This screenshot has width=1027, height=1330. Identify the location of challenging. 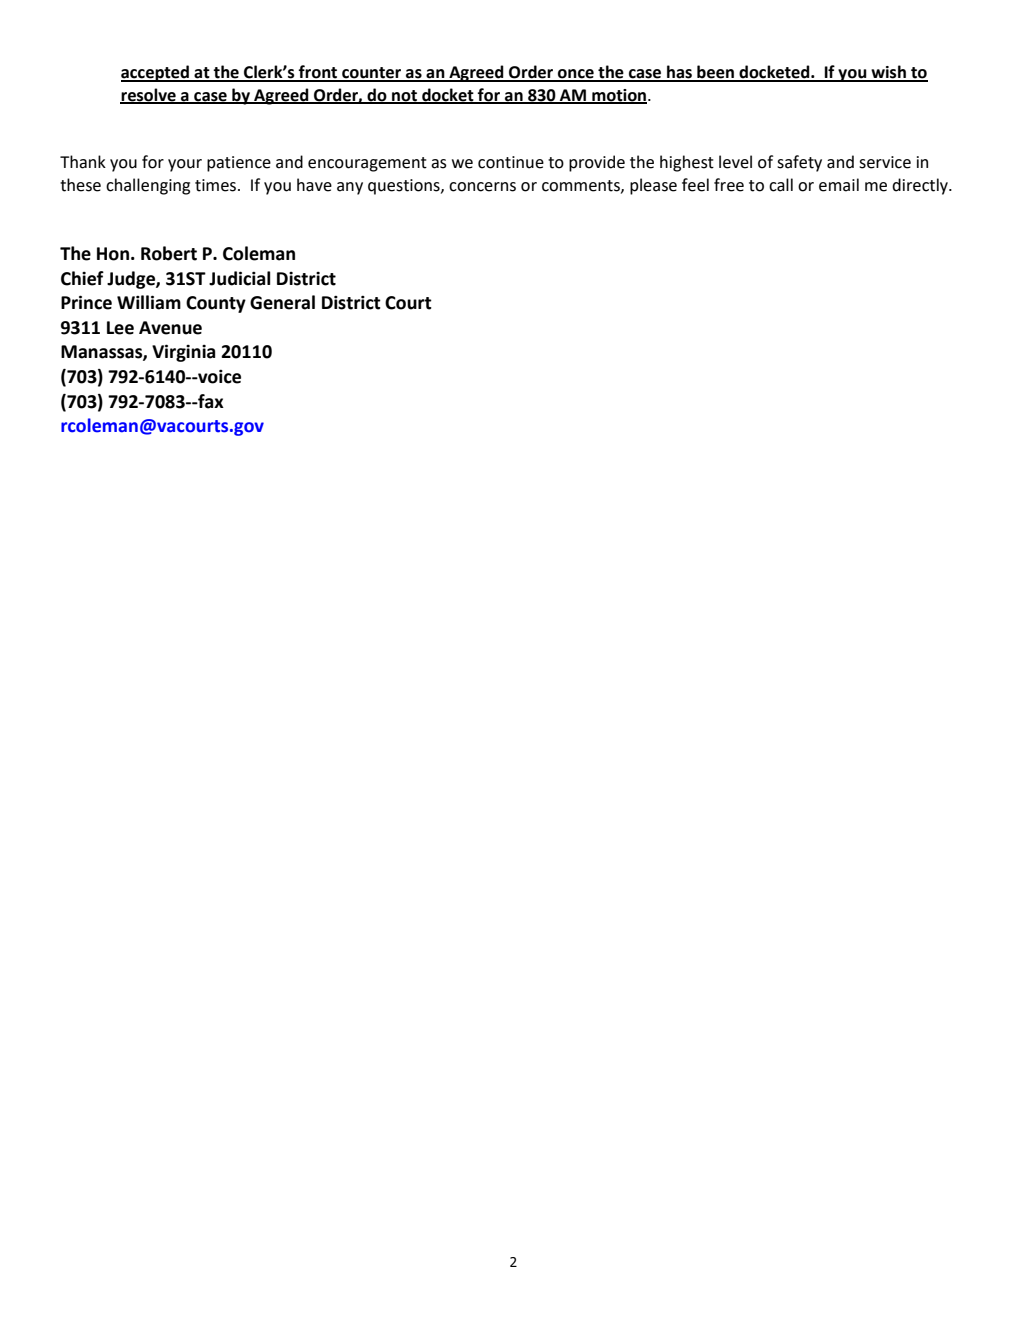
(148, 186).
